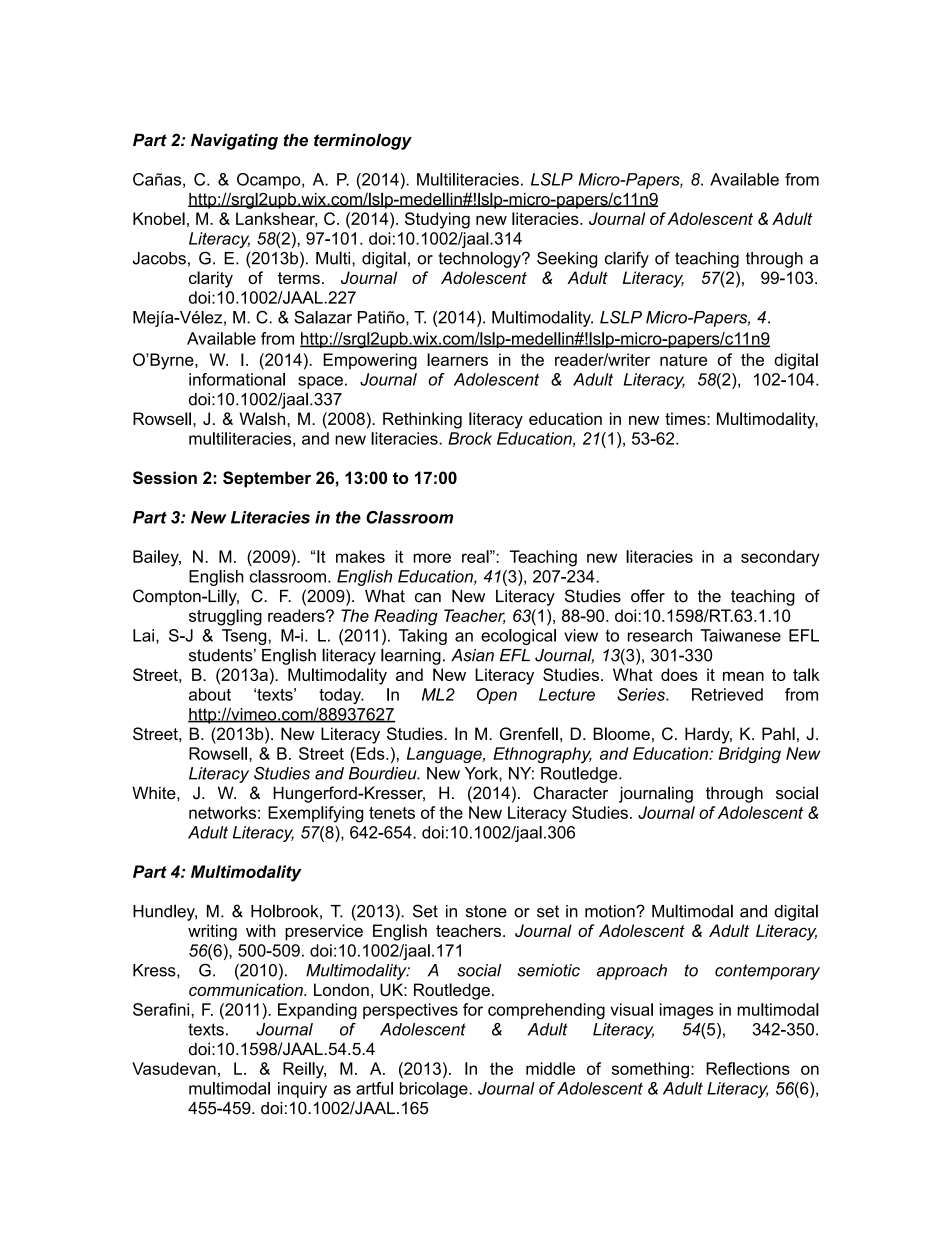  Describe the element at coordinates (627, 259) in the document. I see `clarify` at that location.
